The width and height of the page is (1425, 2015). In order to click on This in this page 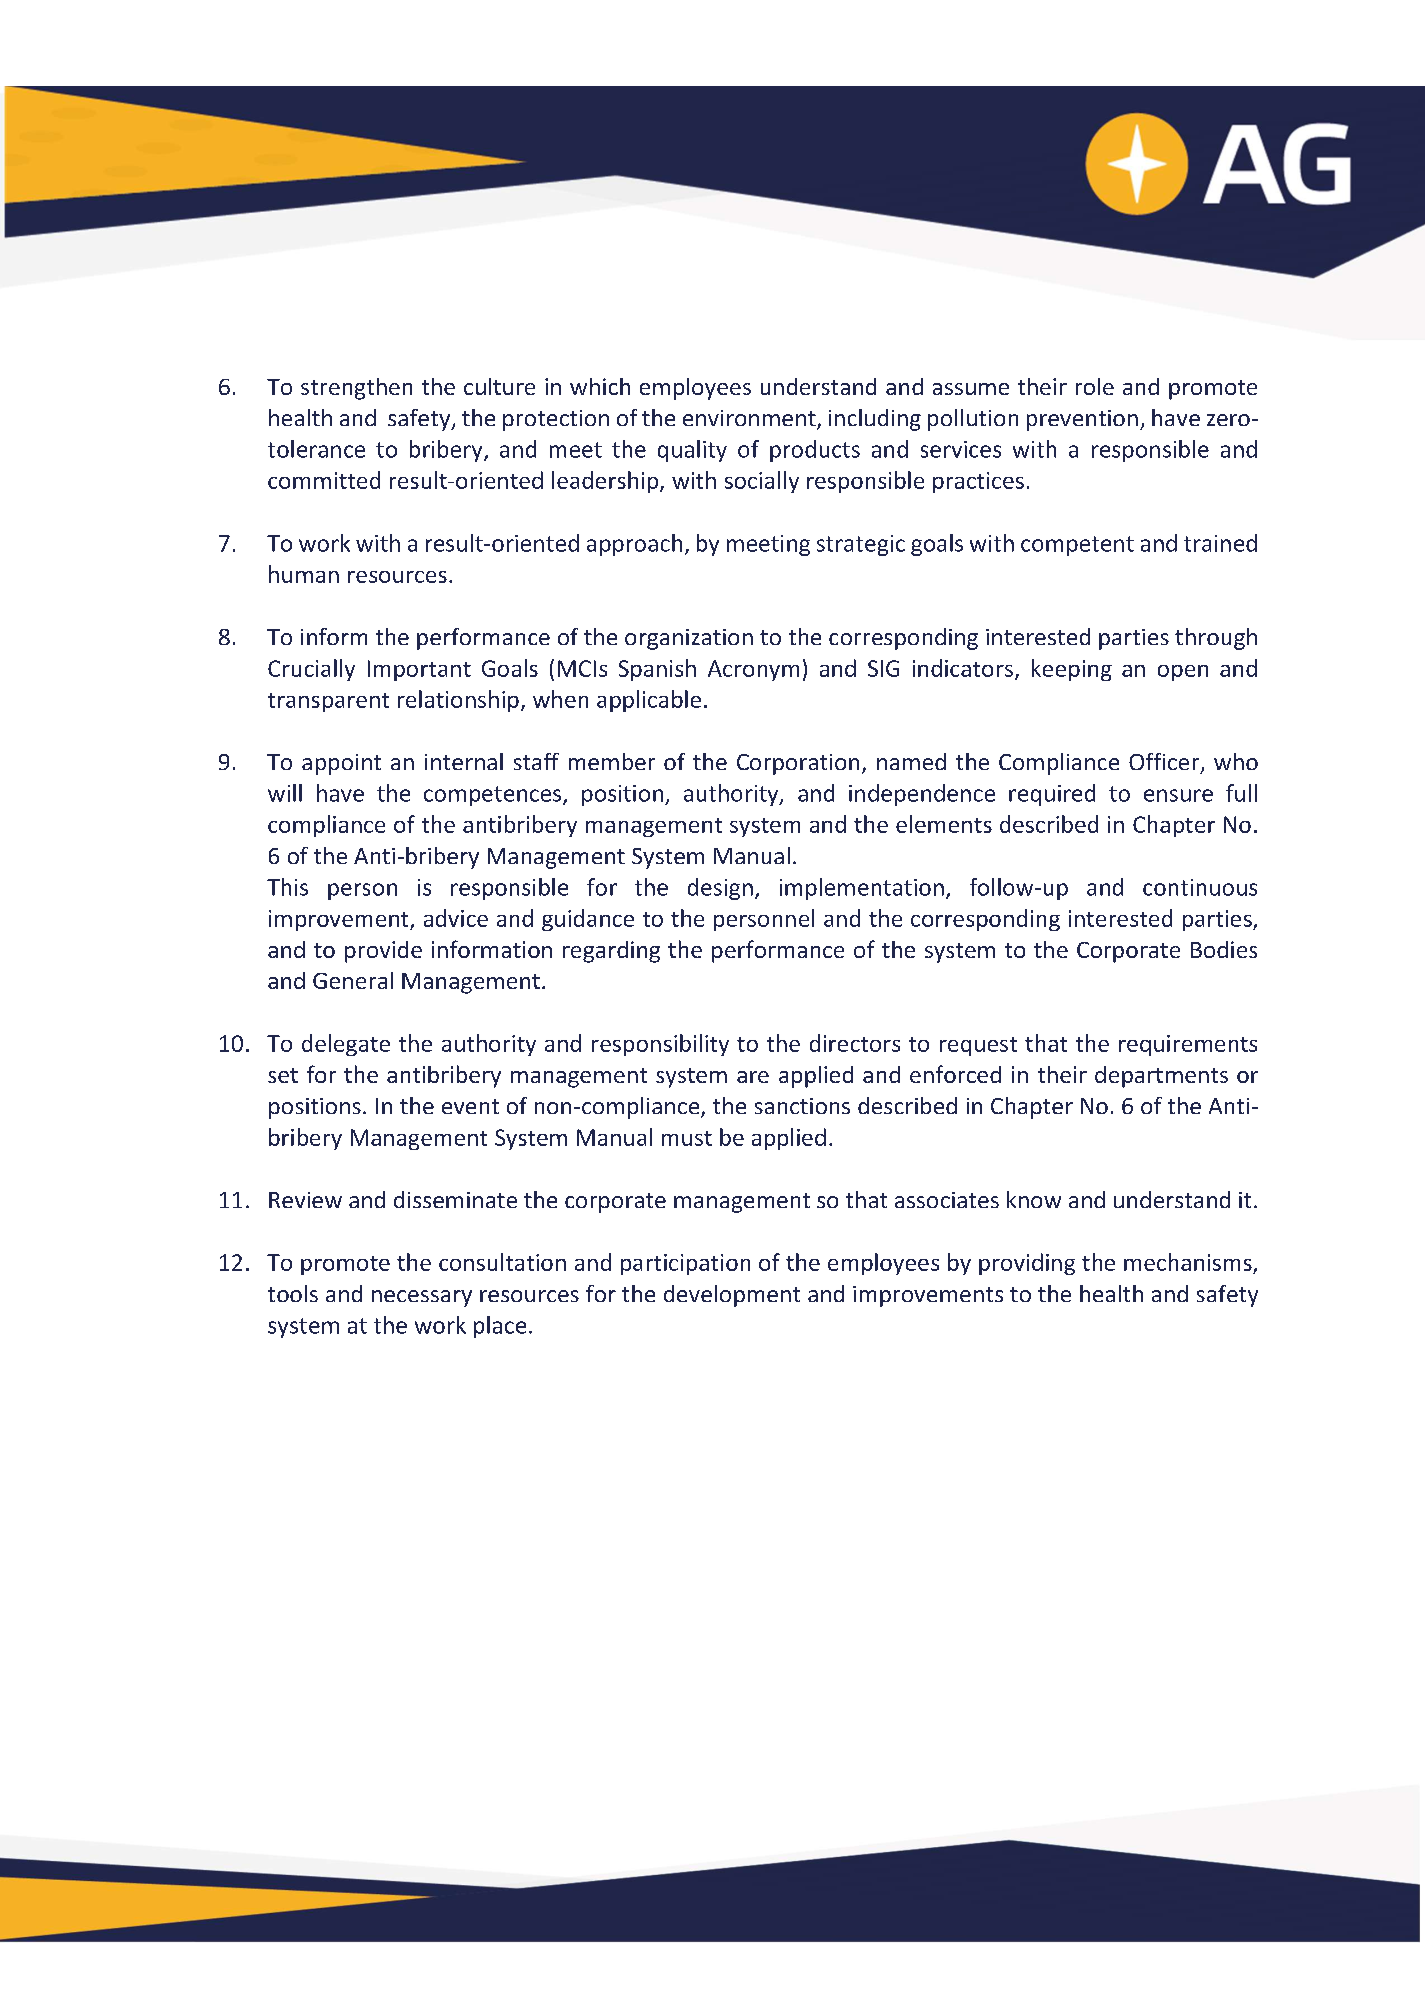, I will do `click(287, 887)`.
